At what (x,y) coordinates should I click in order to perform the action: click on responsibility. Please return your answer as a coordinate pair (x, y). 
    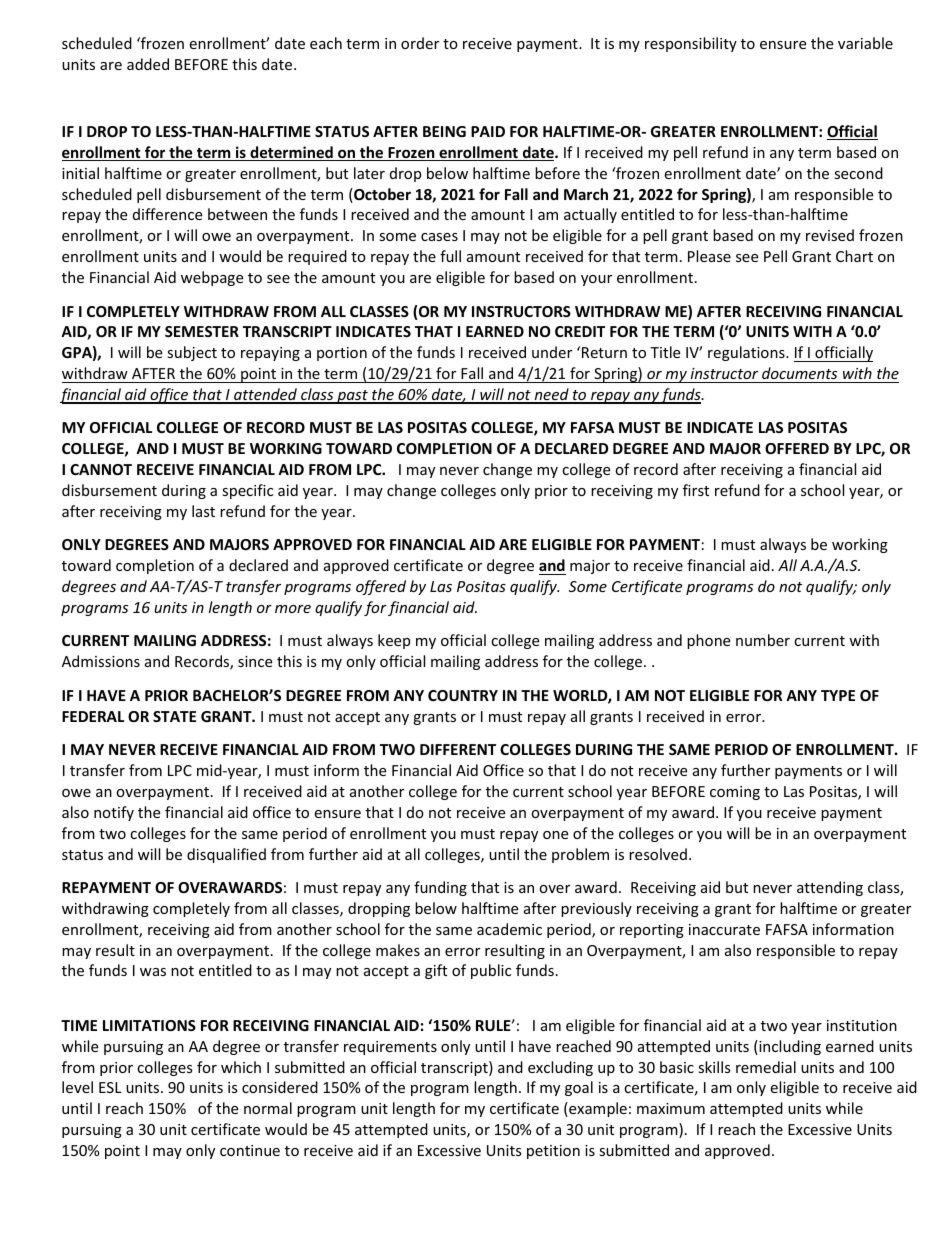
    Looking at the image, I should click on (691, 44).
